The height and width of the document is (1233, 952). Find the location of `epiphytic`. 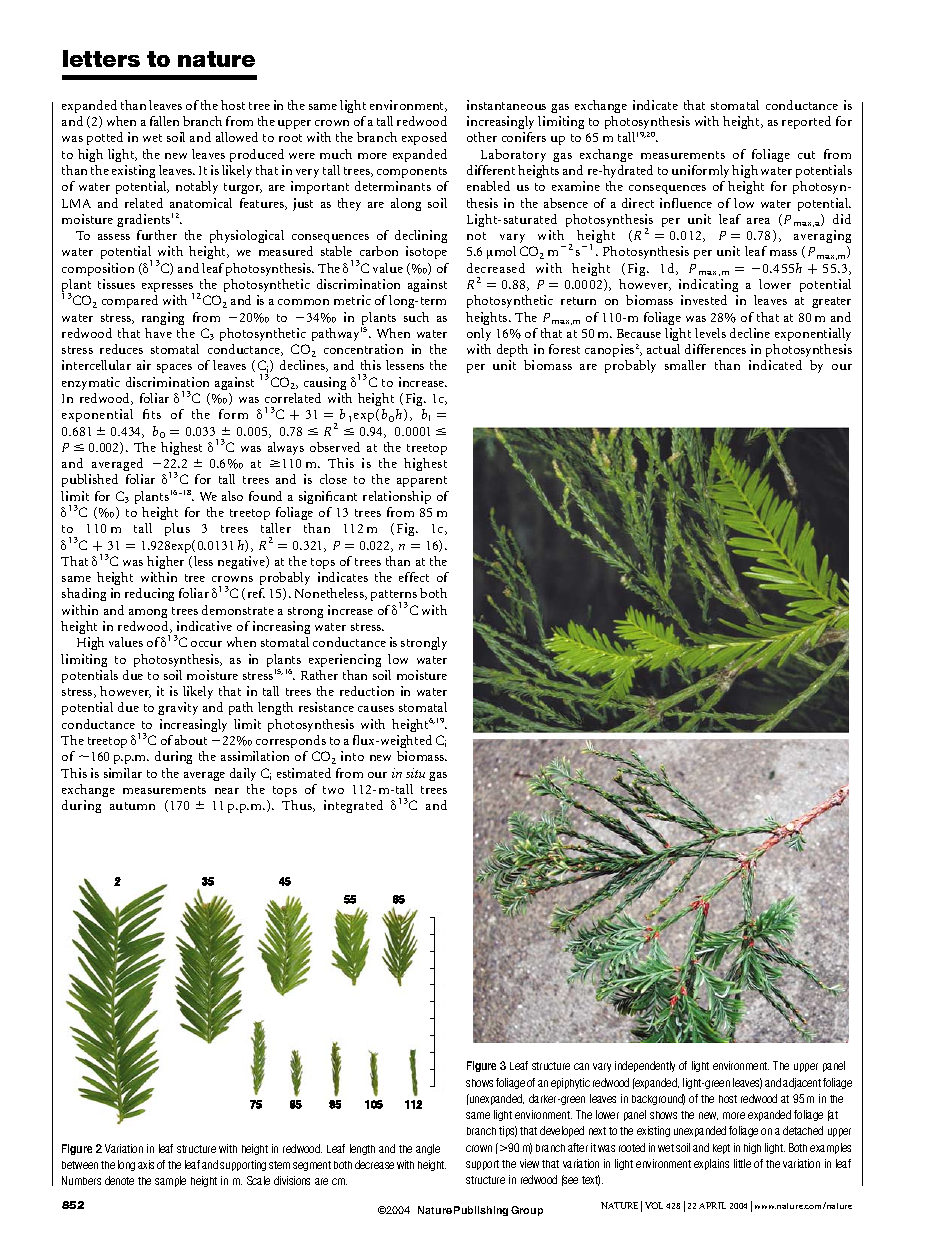

epiphytic is located at coordinates (570, 1083).
